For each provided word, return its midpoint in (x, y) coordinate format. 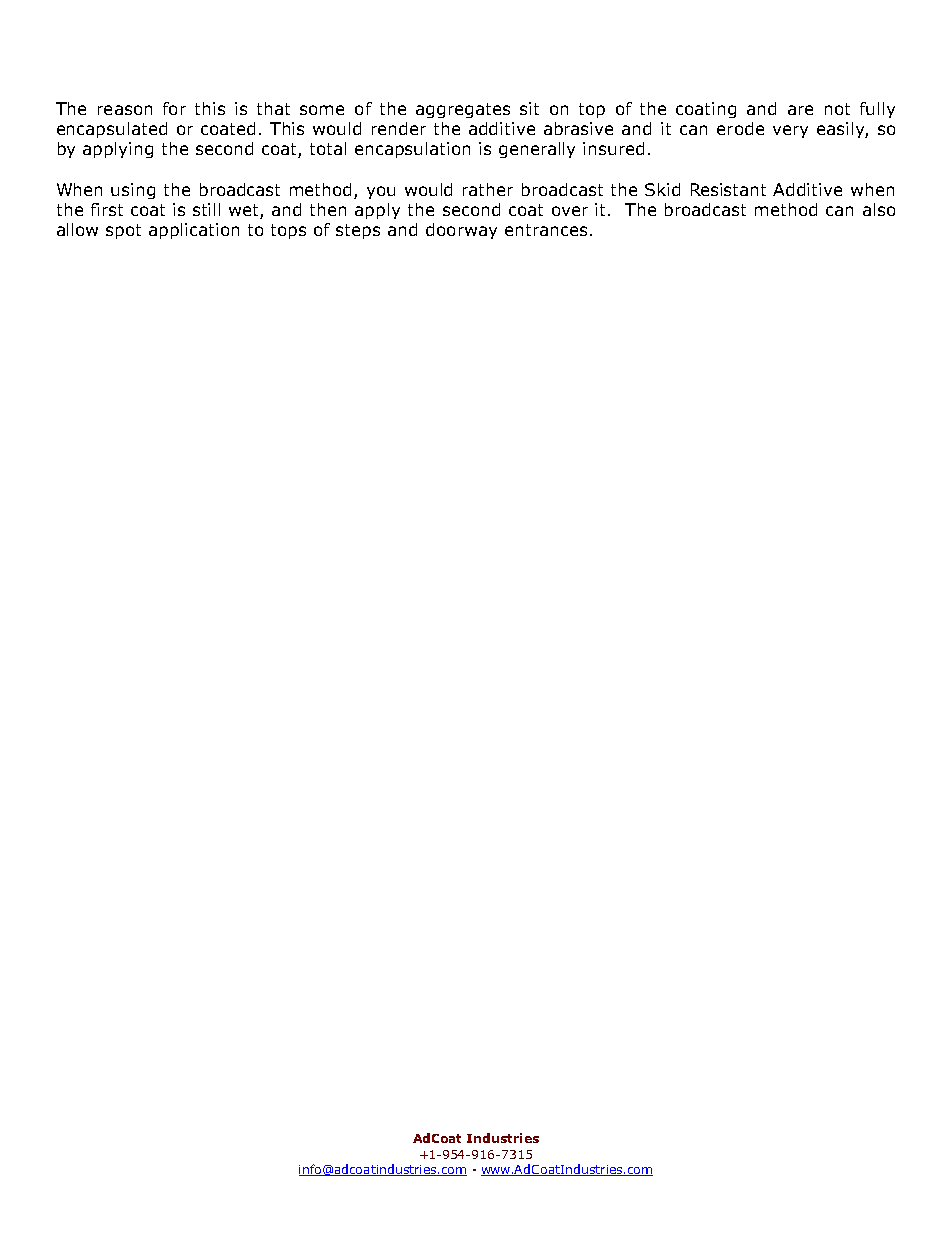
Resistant (728, 189)
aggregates (463, 110)
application (194, 231)
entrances (546, 230)
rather (488, 189)
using (133, 191)
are (800, 110)
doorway (461, 231)
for (174, 108)
